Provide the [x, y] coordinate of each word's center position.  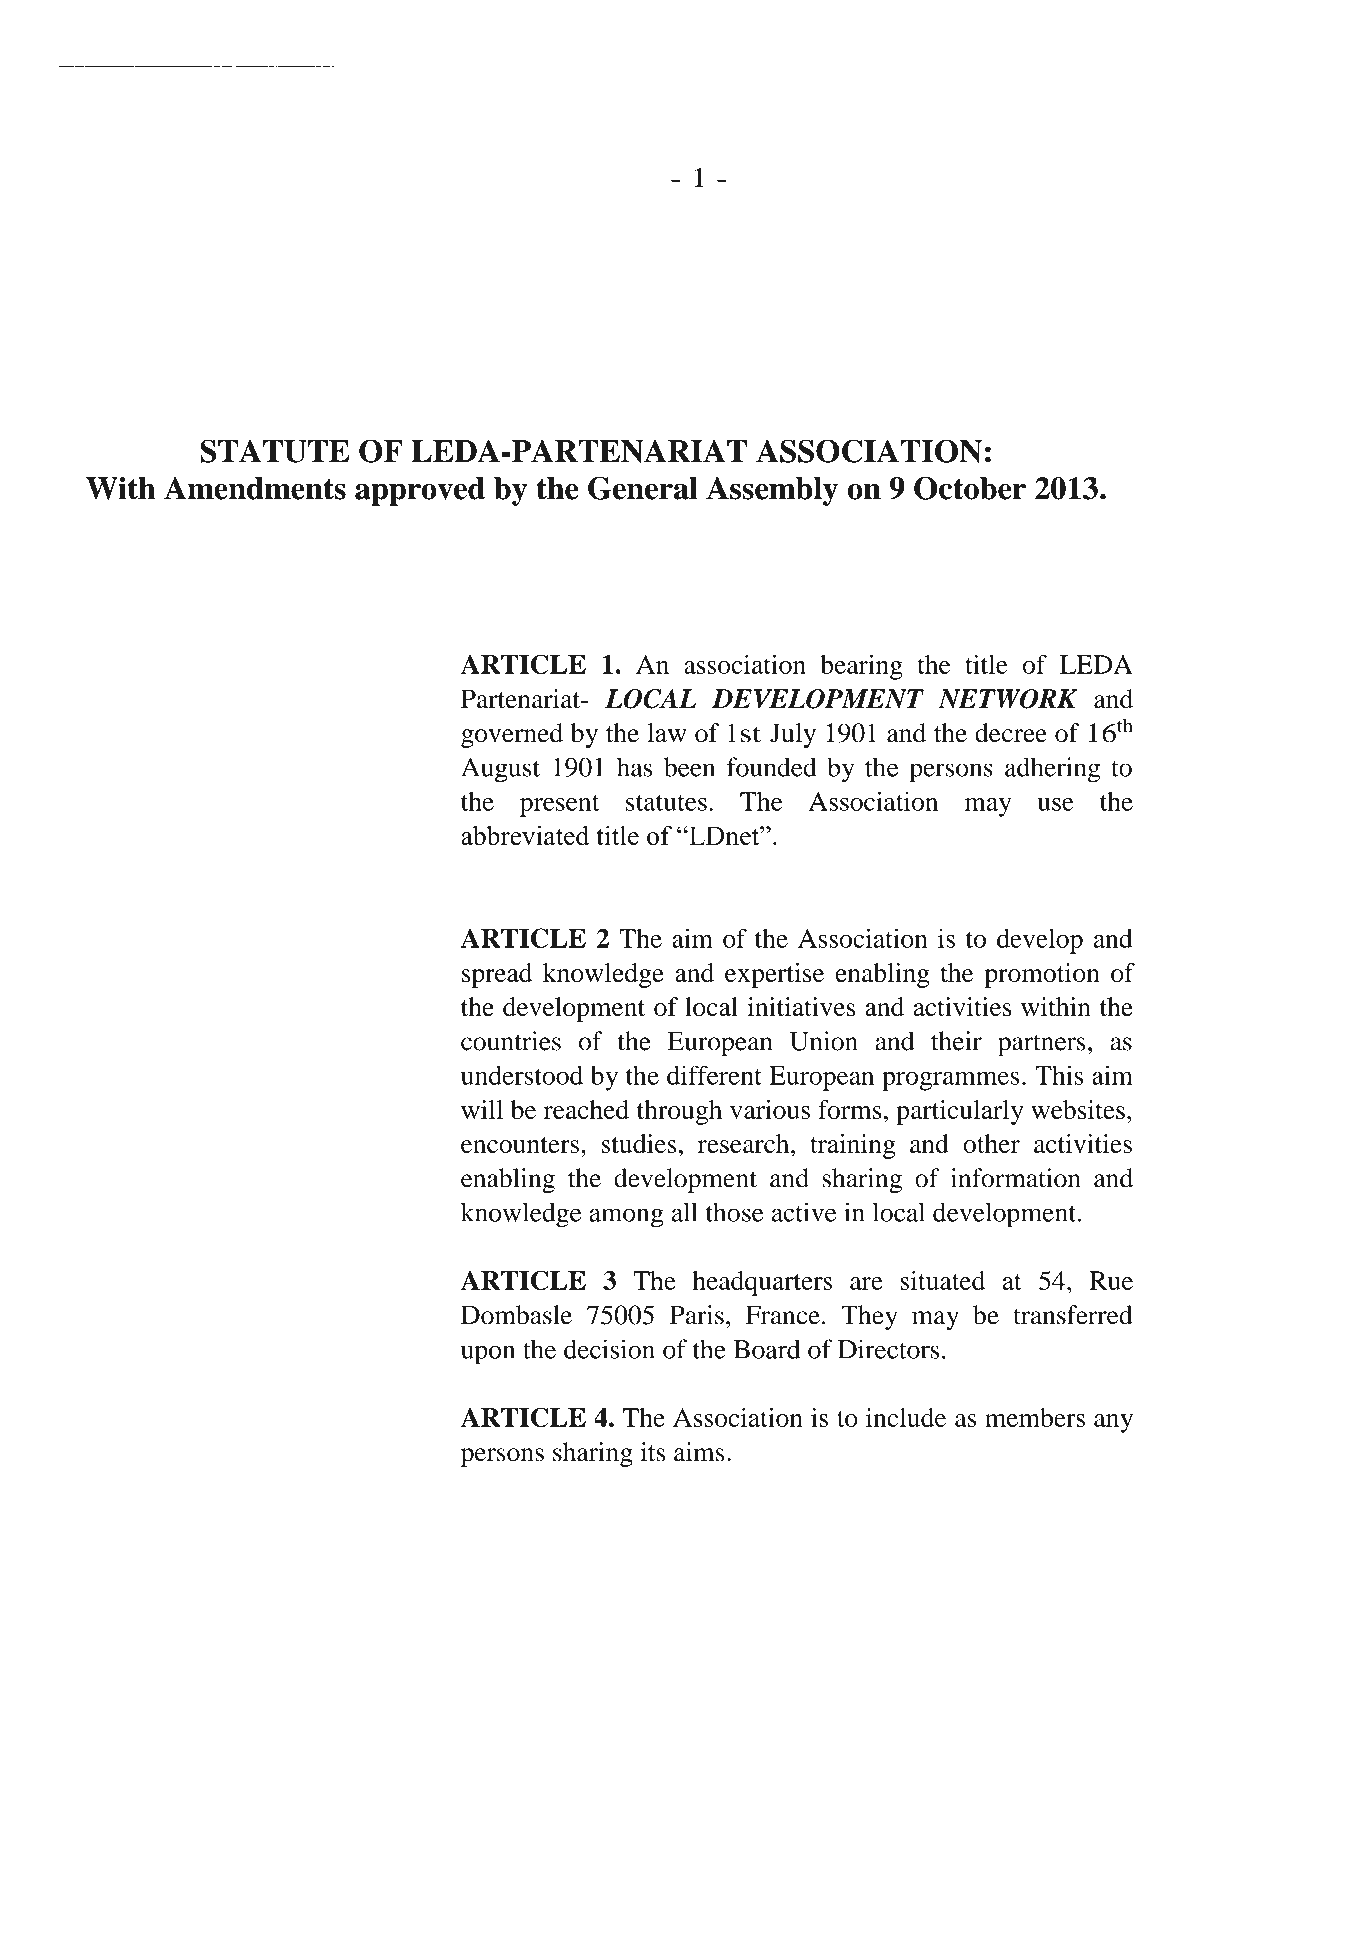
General [643, 488]
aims [699, 1452]
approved [420, 491]
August [500, 770]
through [679, 1112]
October [970, 488]
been [689, 767]
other [991, 1143]
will [482, 1109]
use [1055, 804]
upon [488, 1355]
